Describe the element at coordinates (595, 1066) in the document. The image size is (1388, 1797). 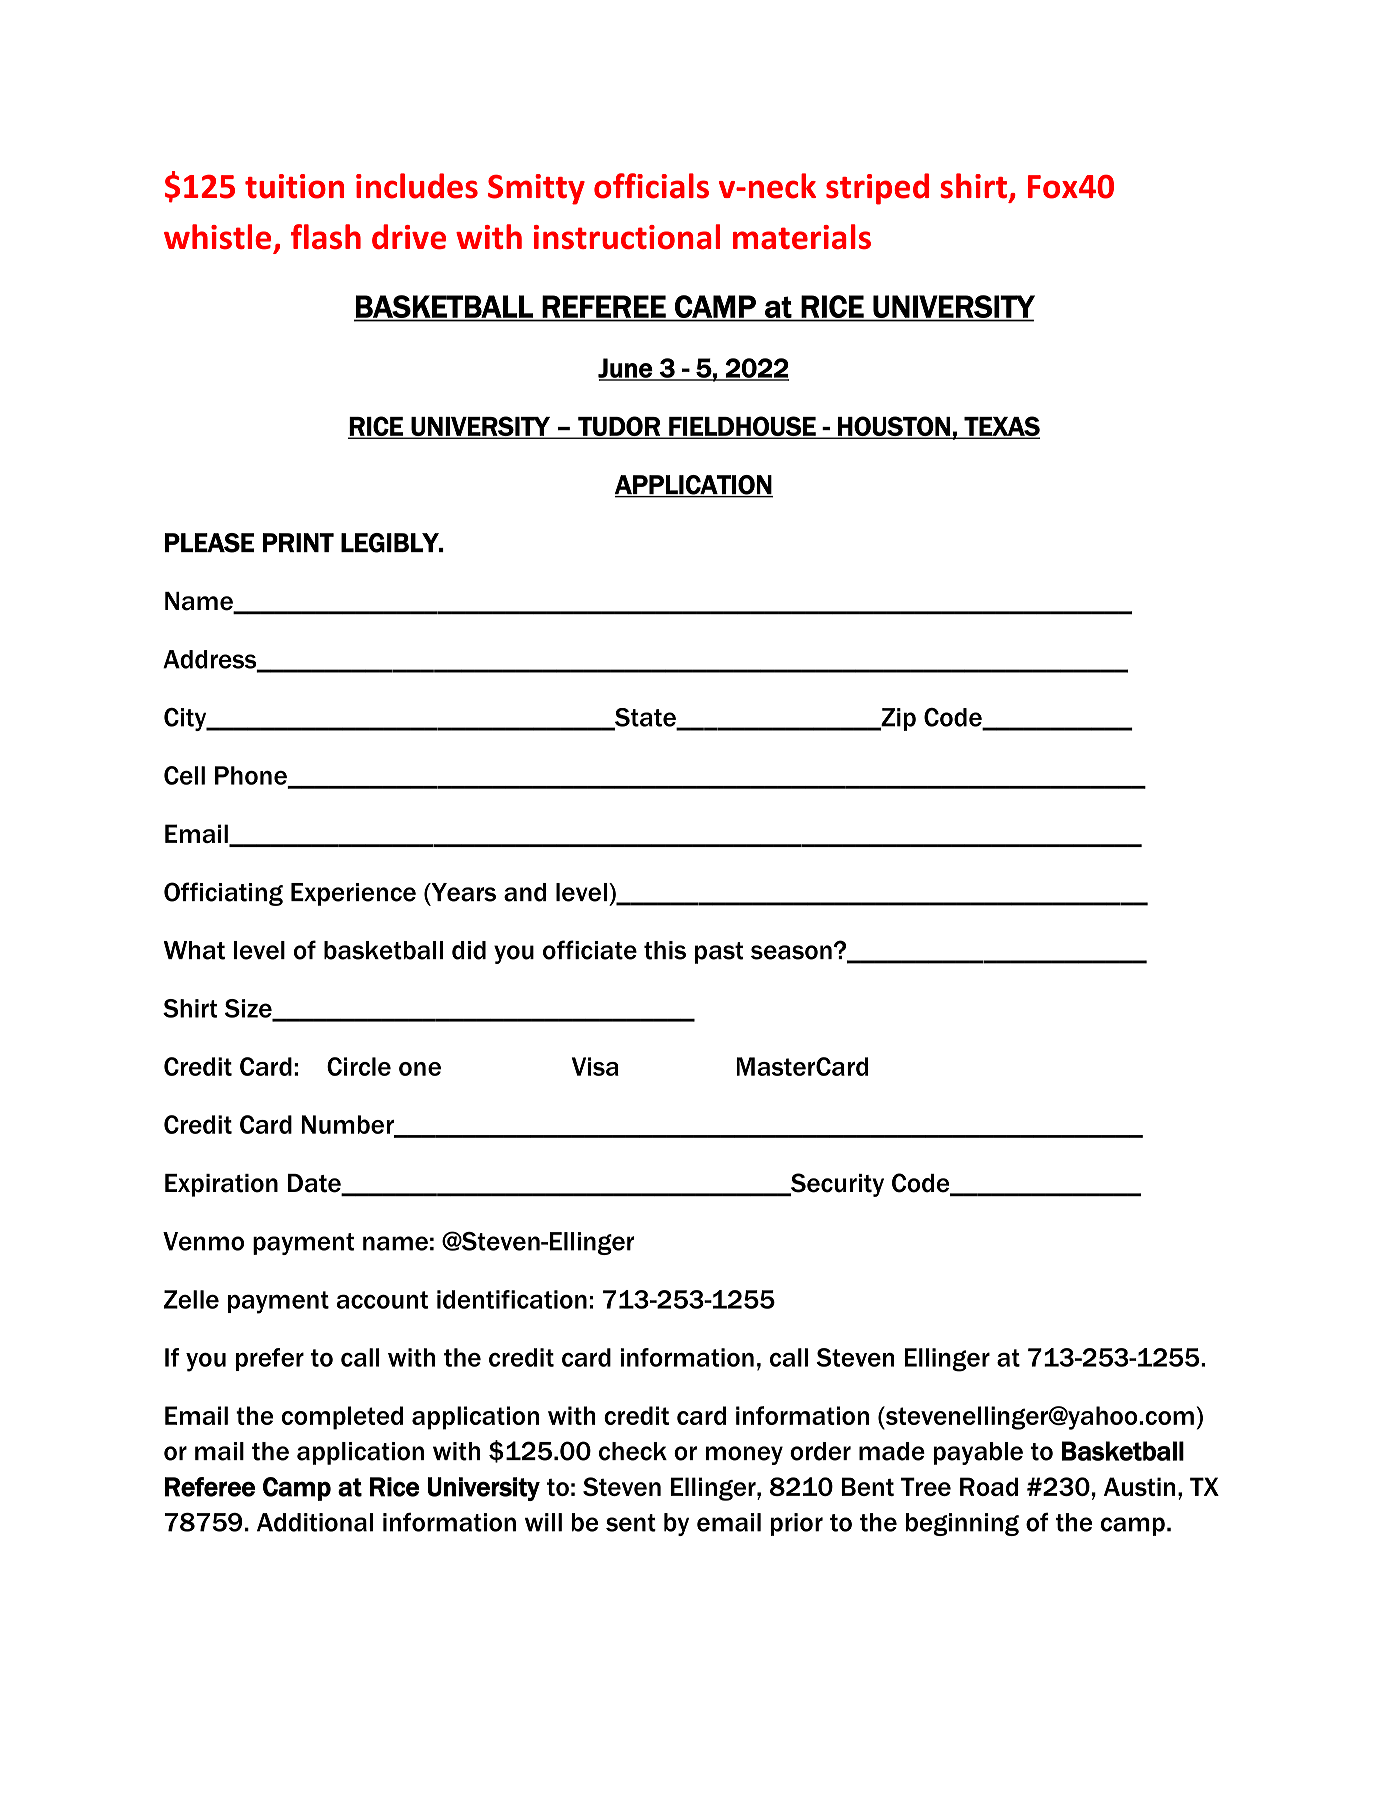
I see `Visa` at that location.
